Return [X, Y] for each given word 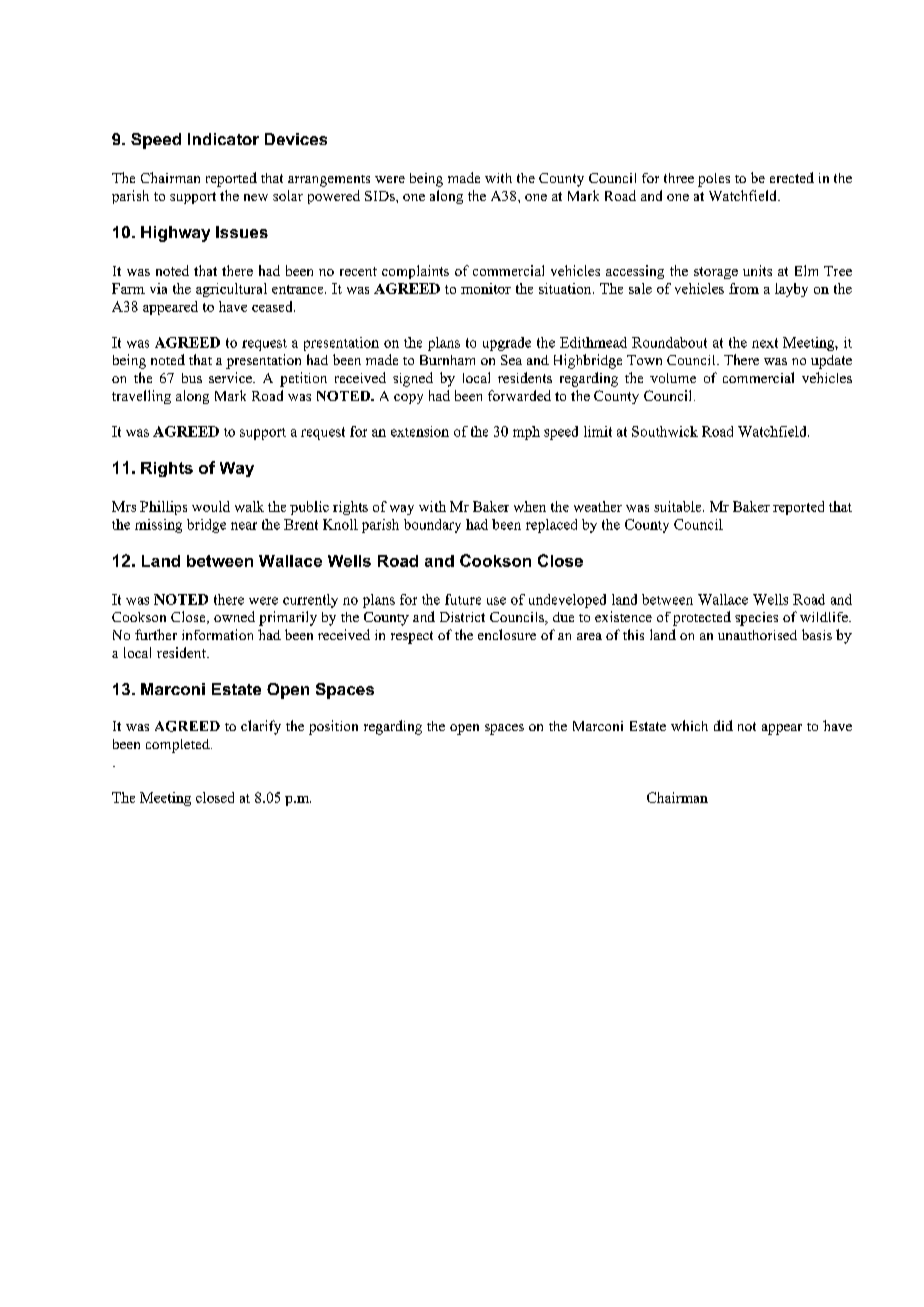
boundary [432, 526]
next [765, 343]
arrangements [329, 181]
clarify [261, 727]
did [723, 725]
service [231, 377]
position [333, 727]
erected [792, 177]
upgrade [507, 344]
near [244, 526]
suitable [679, 506]
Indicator [223, 139]
